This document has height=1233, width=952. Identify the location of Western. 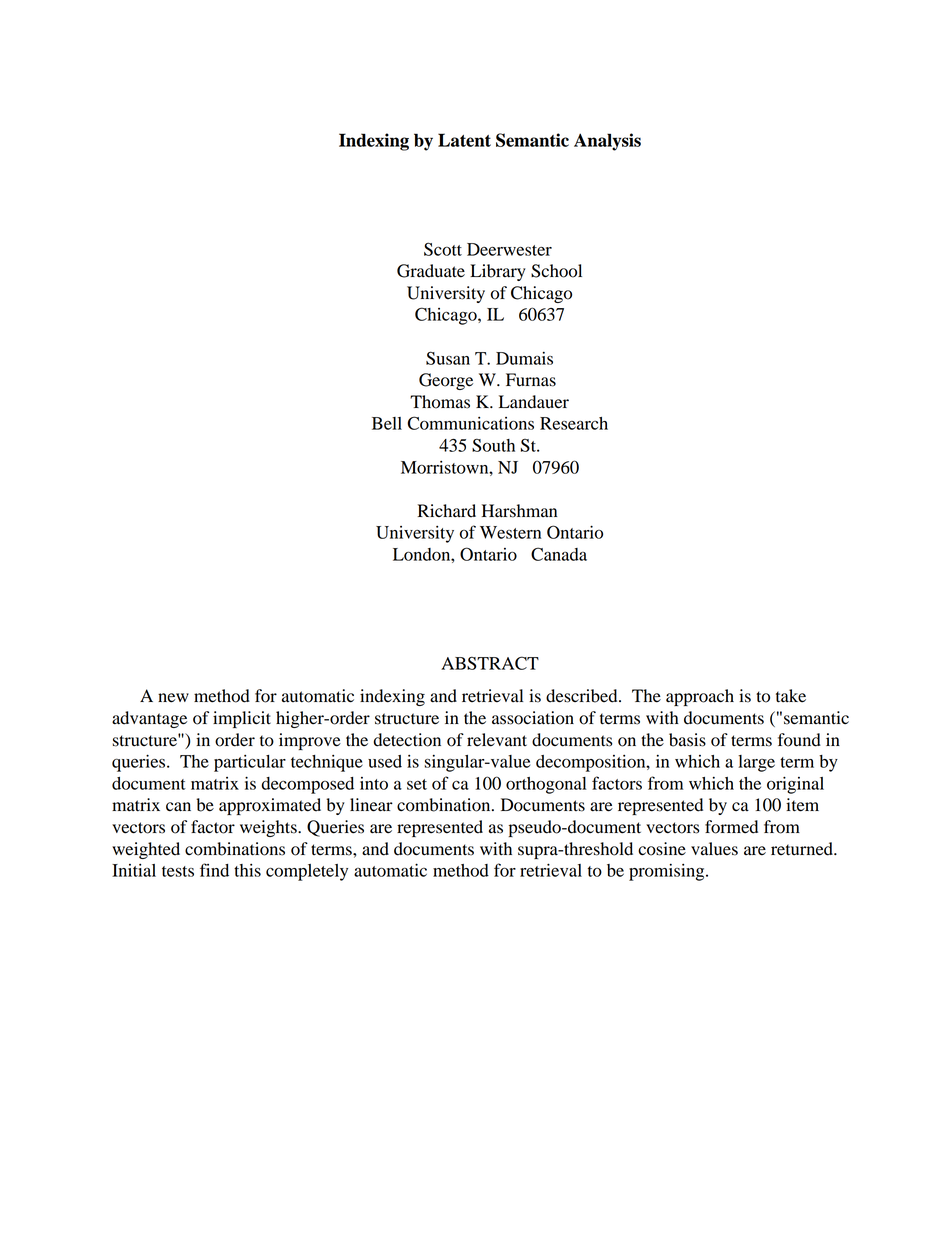
(510, 532).
